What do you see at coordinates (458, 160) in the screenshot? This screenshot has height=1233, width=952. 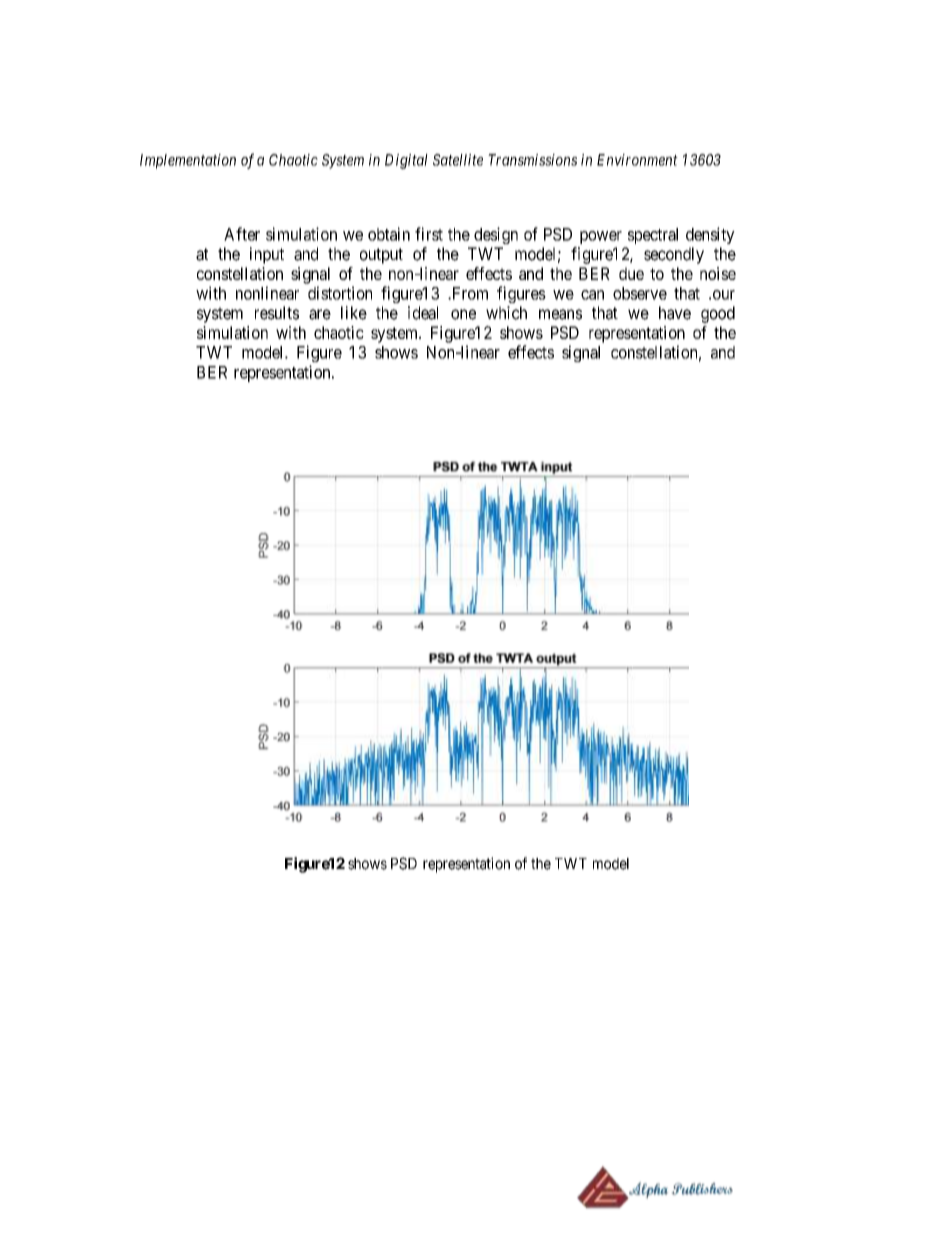 I see `Satellite` at bounding box center [458, 160].
